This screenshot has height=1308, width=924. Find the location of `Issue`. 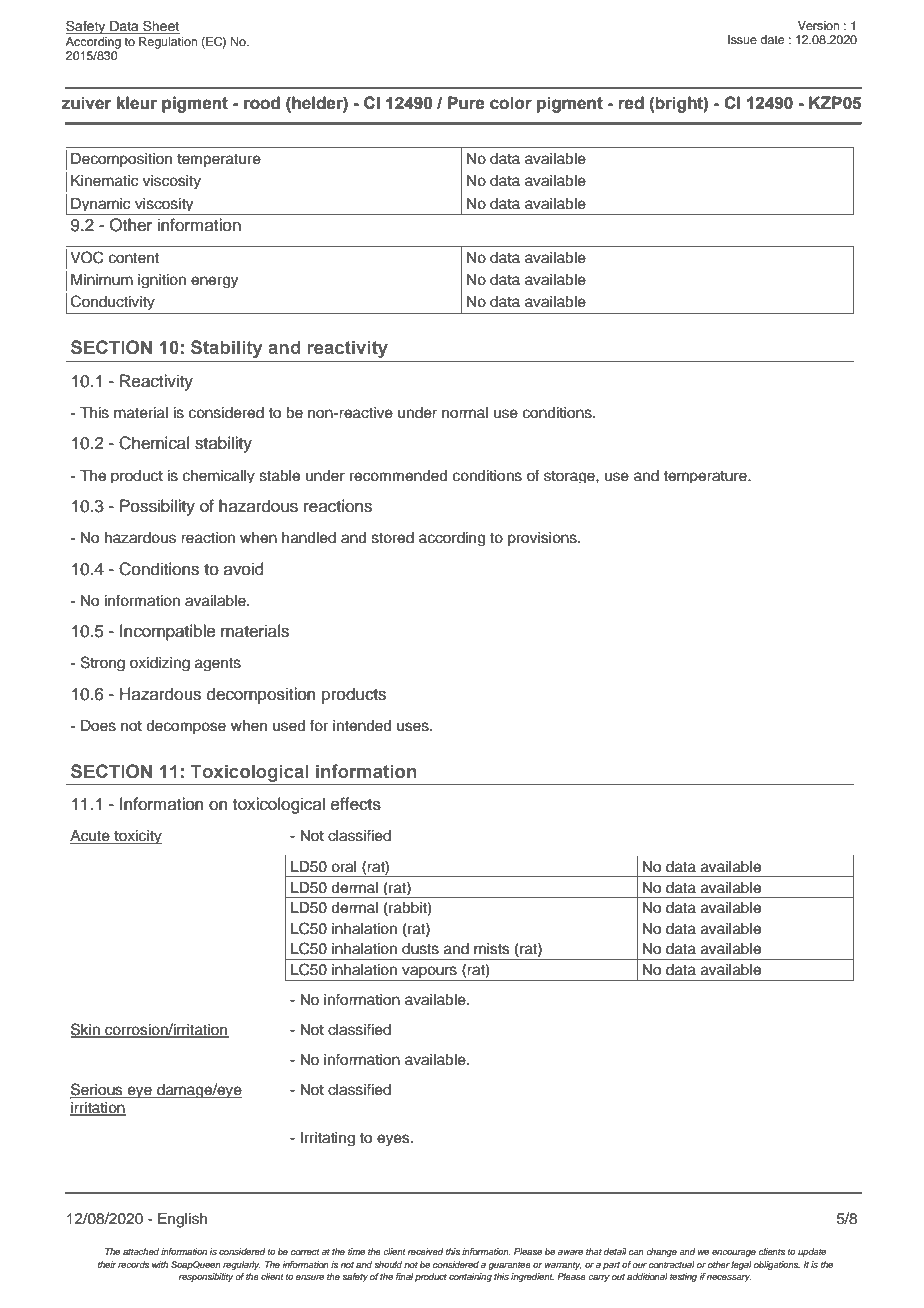

Issue is located at coordinates (742, 39).
